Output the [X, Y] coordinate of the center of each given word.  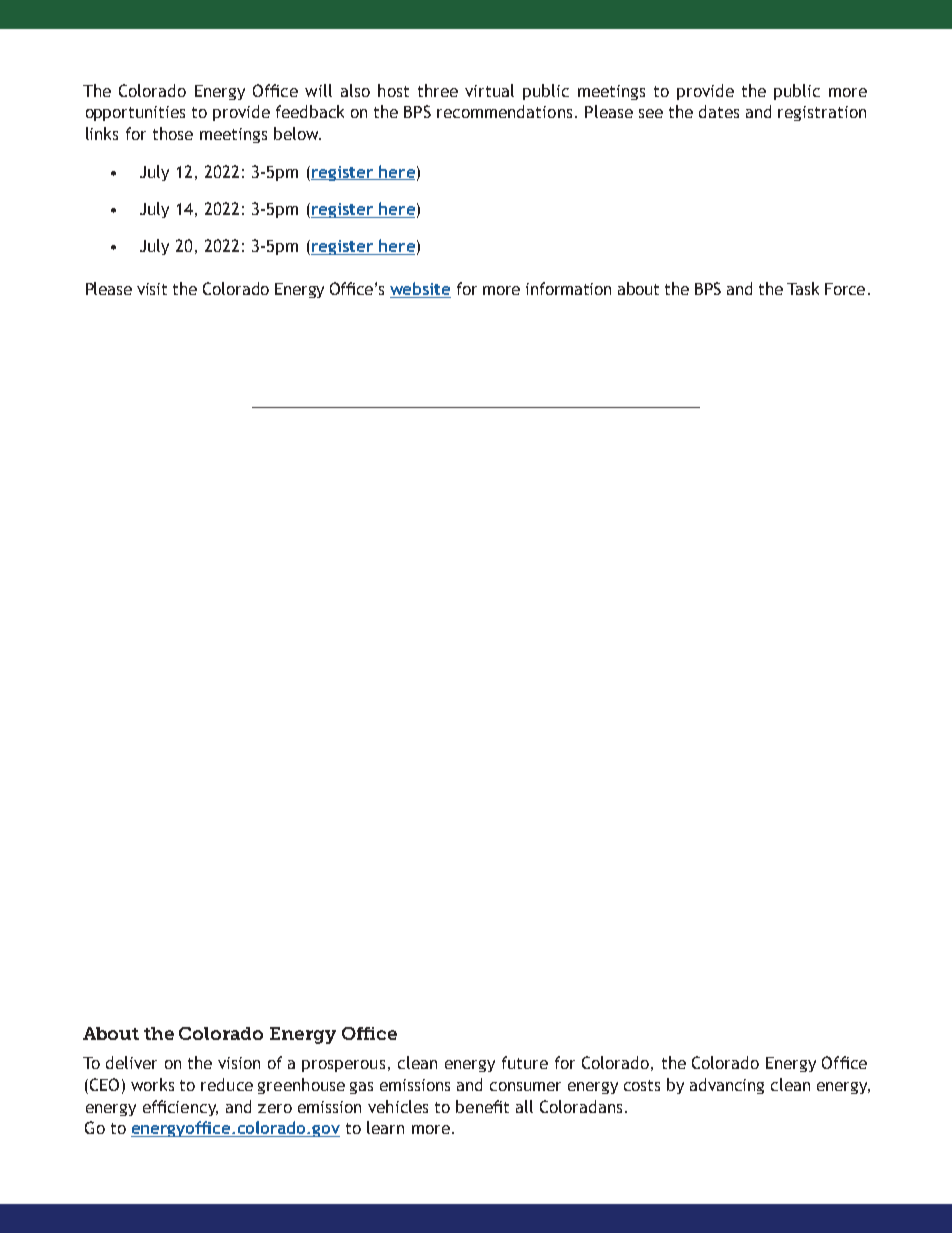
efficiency [180, 1108]
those [173, 133]
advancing [727, 1086]
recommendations [504, 111]
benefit [482, 1106]
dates [719, 111]
